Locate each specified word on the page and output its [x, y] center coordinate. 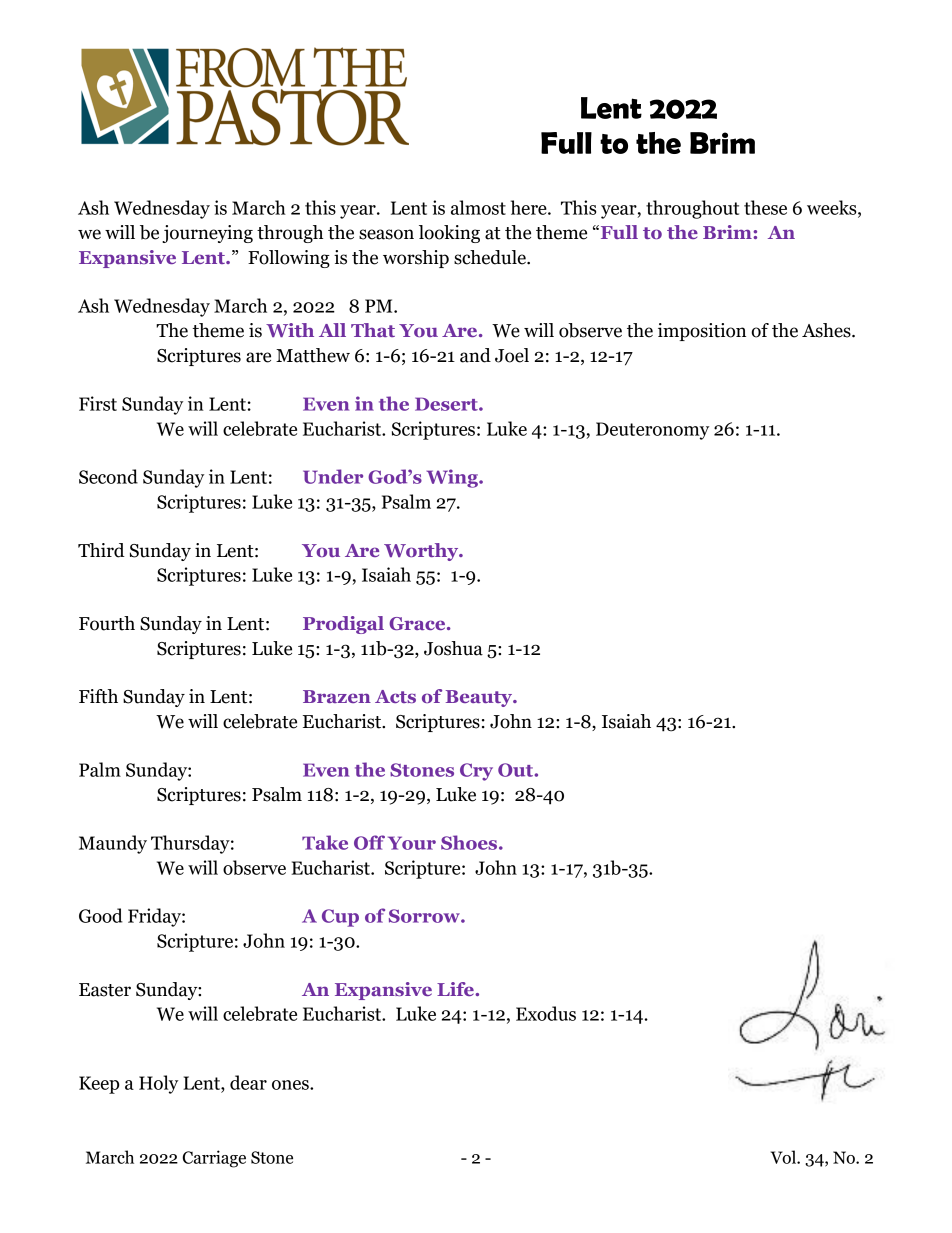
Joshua [453, 648]
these [765, 207]
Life [456, 989]
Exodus [546, 1013]
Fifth [98, 696]
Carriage [214, 1159]
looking [449, 234]
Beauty [480, 698]
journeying [207, 234]
